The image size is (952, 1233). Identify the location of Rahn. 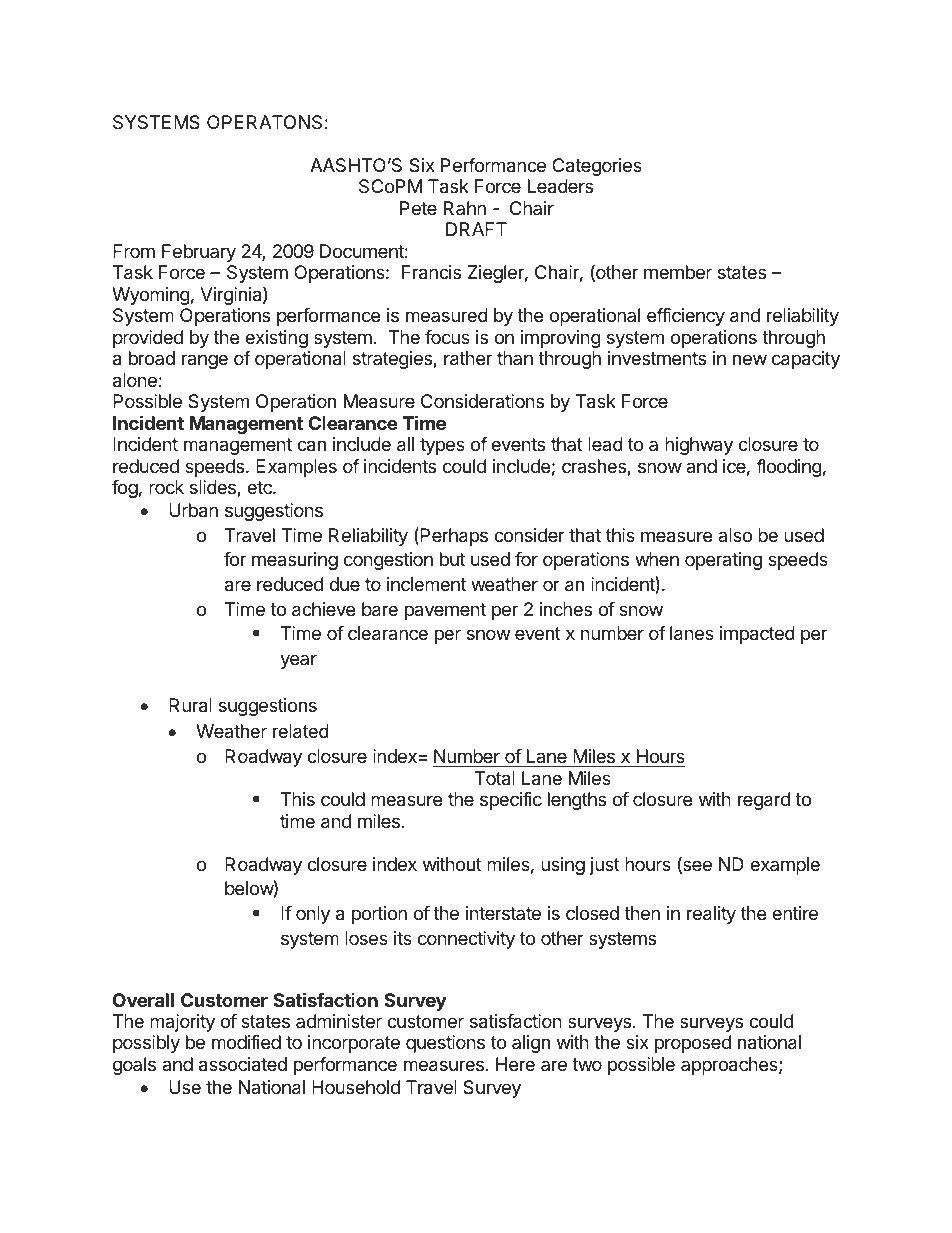
(465, 208).
